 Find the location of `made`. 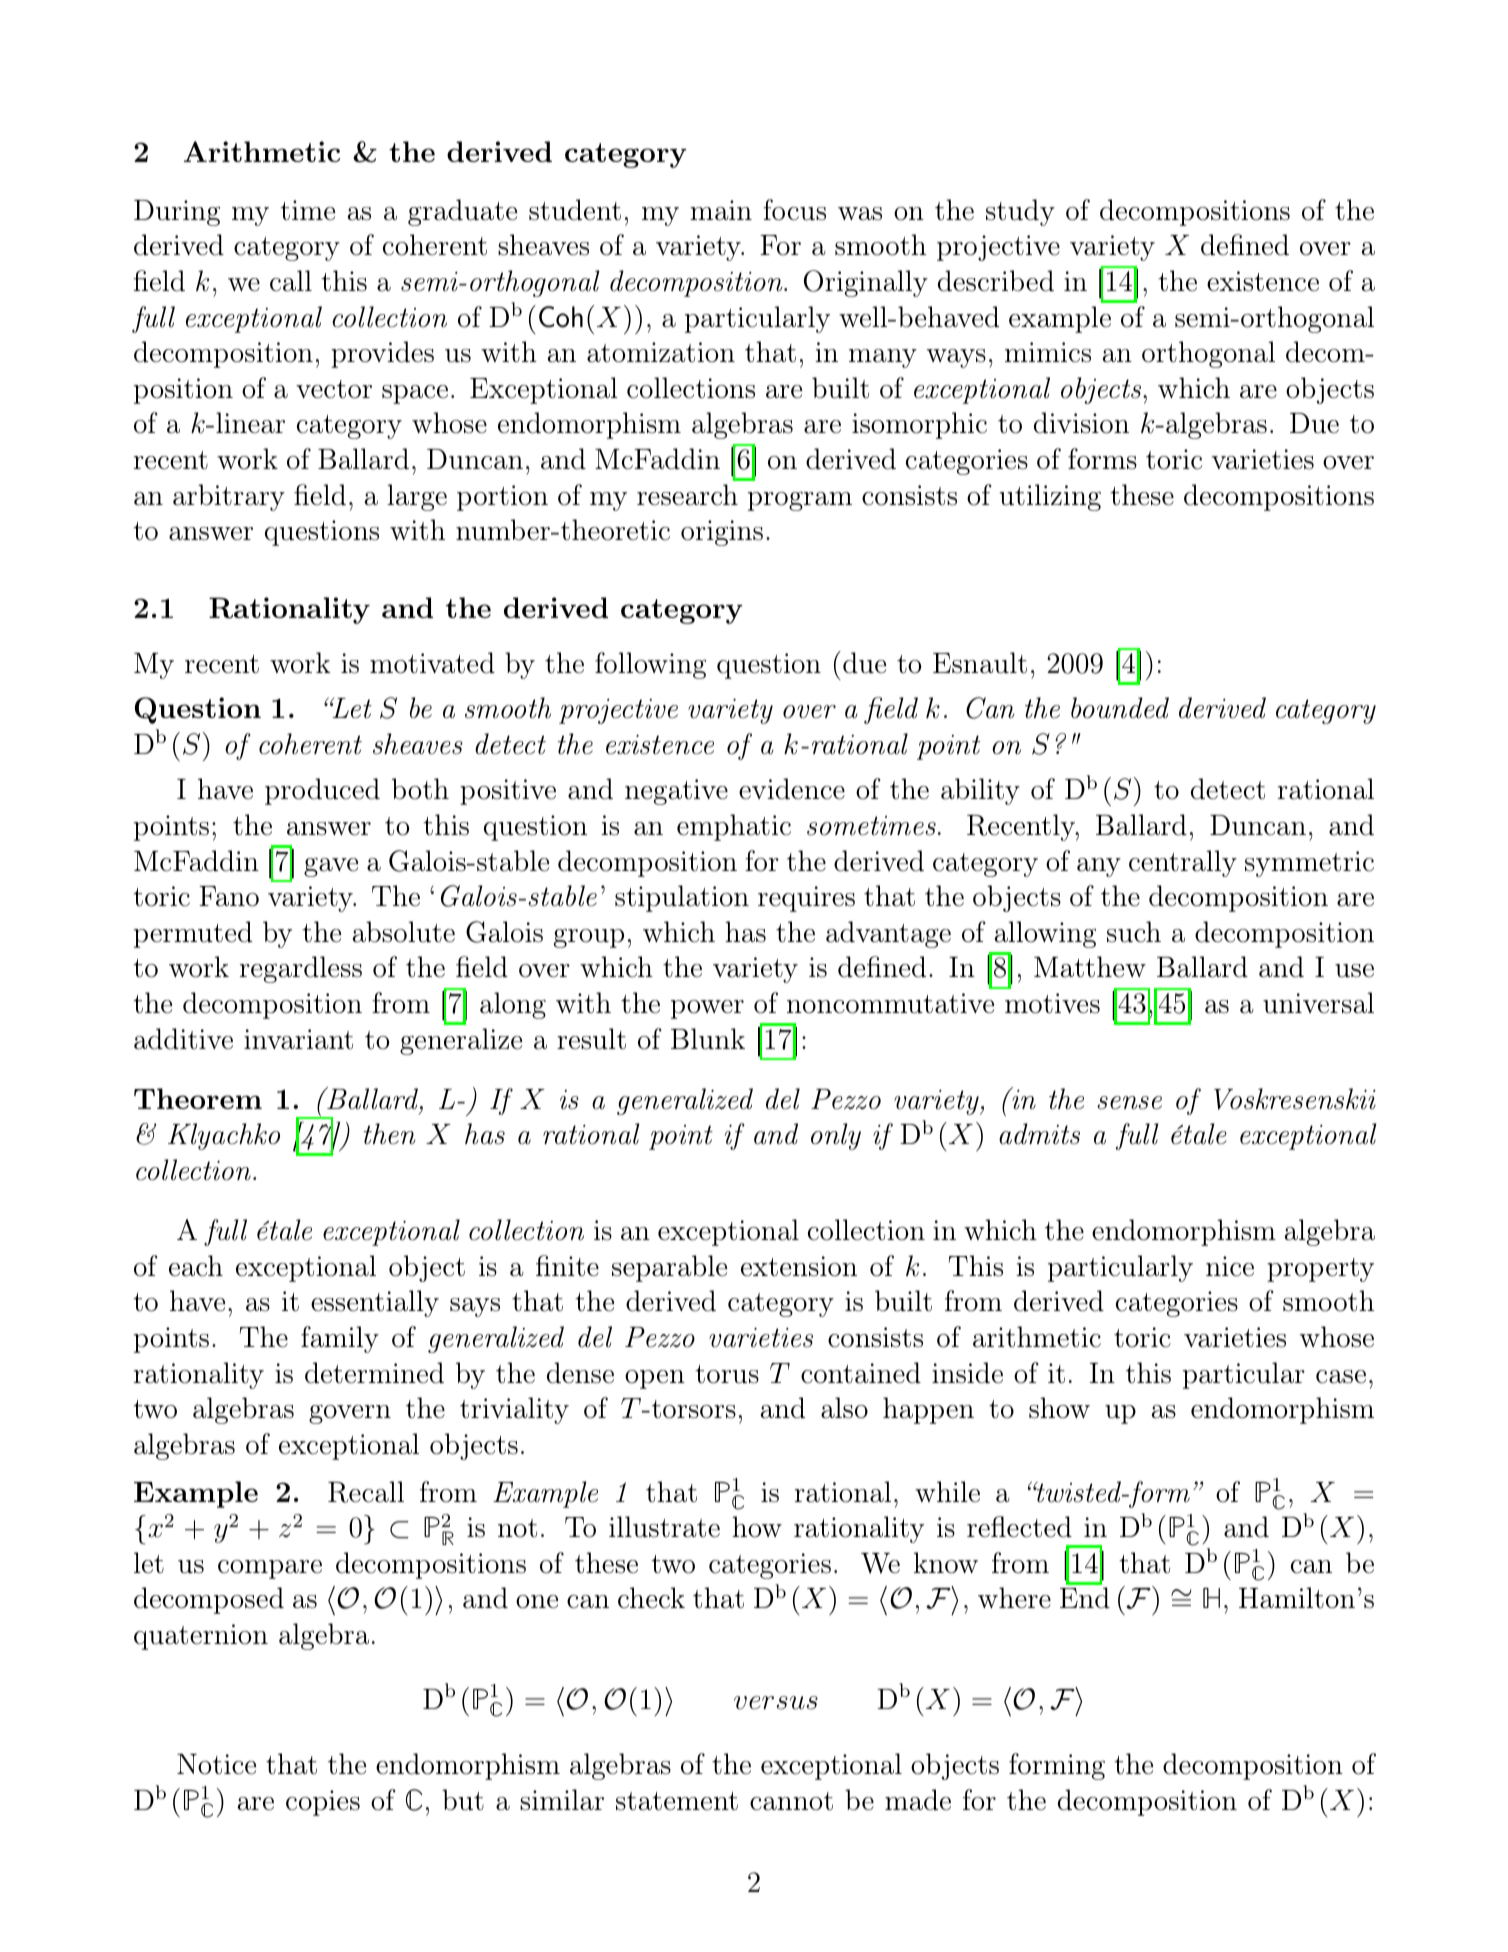

made is located at coordinates (918, 1800).
